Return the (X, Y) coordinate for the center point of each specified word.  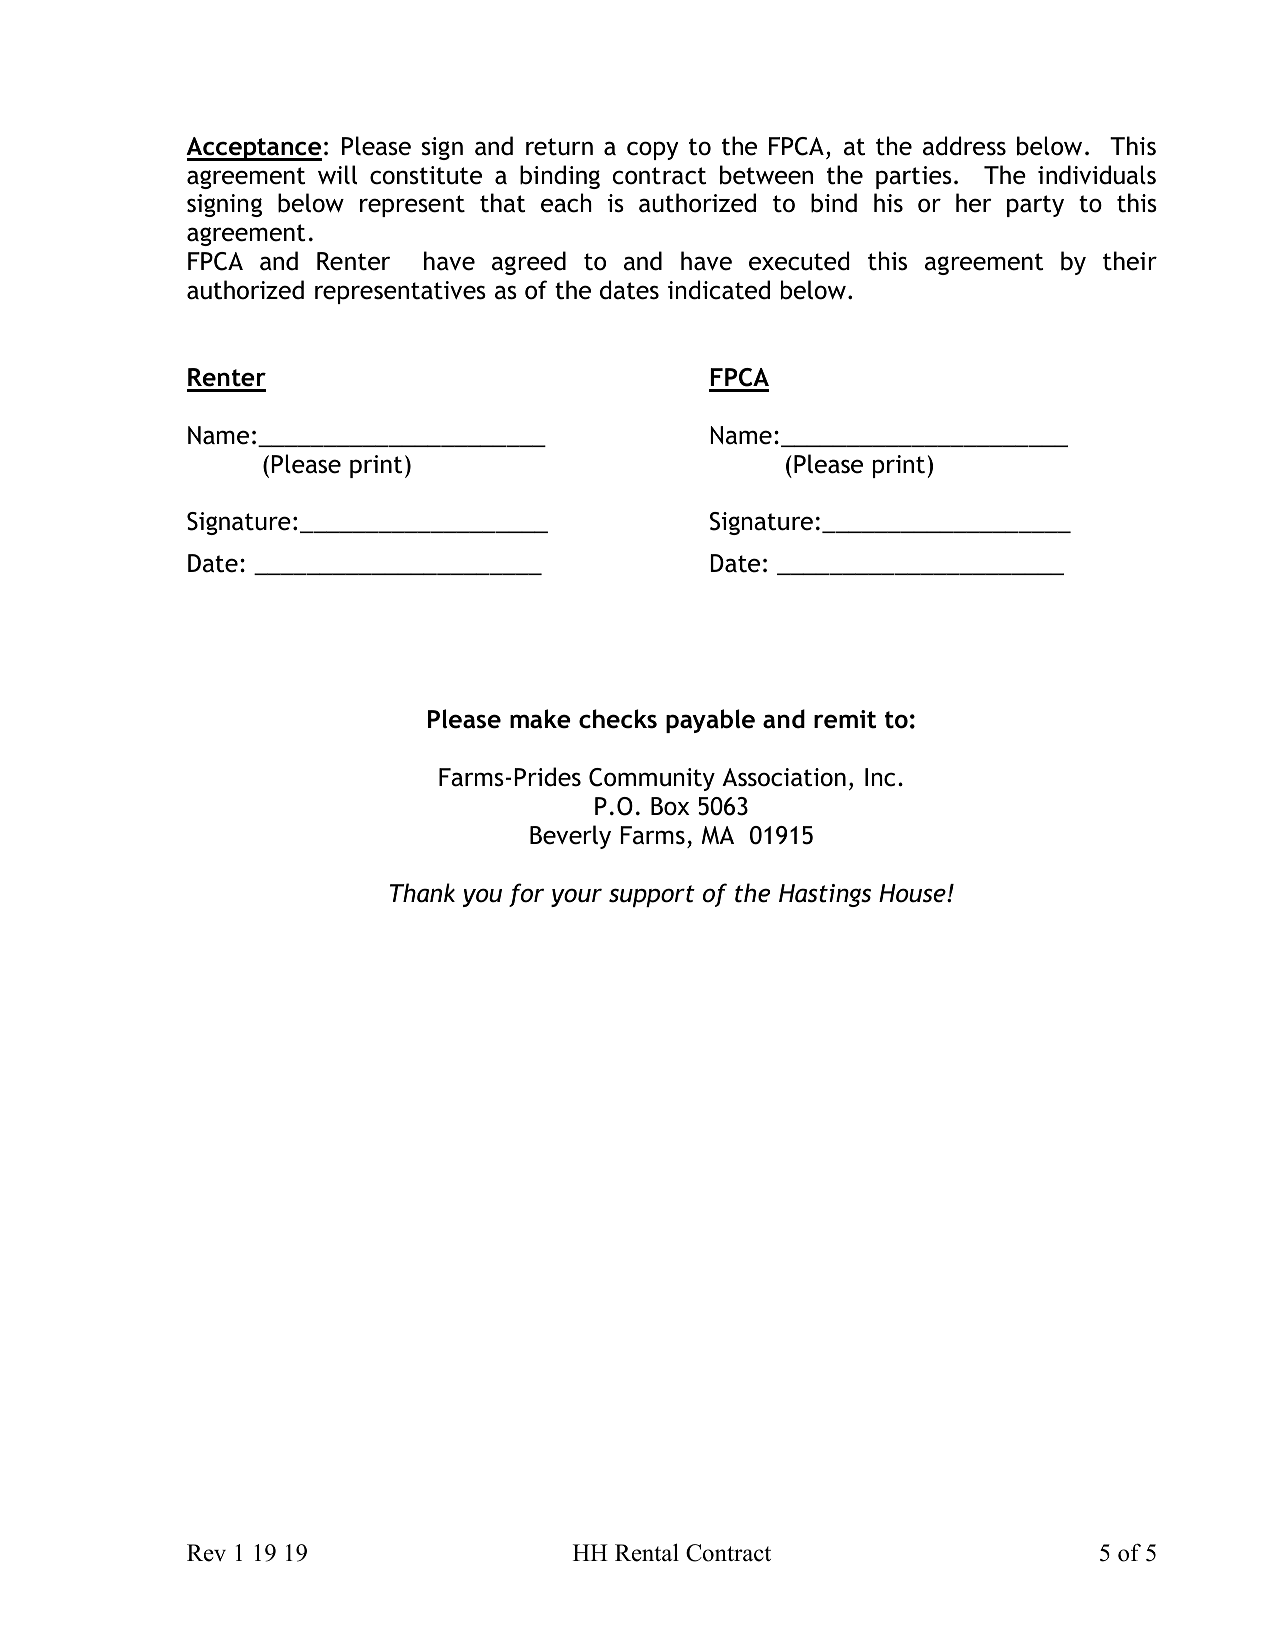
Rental (647, 1552)
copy (652, 150)
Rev (206, 1553)
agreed (529, 263)
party (1035, 206)
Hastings (825, 895)
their (1130, 261)
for (526, 895)
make (540, 719)
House (913, 893)
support (652, 896)
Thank (422, 893)
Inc (880, 777)
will (337, 175)
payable (710, 721)
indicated (719, 290)
